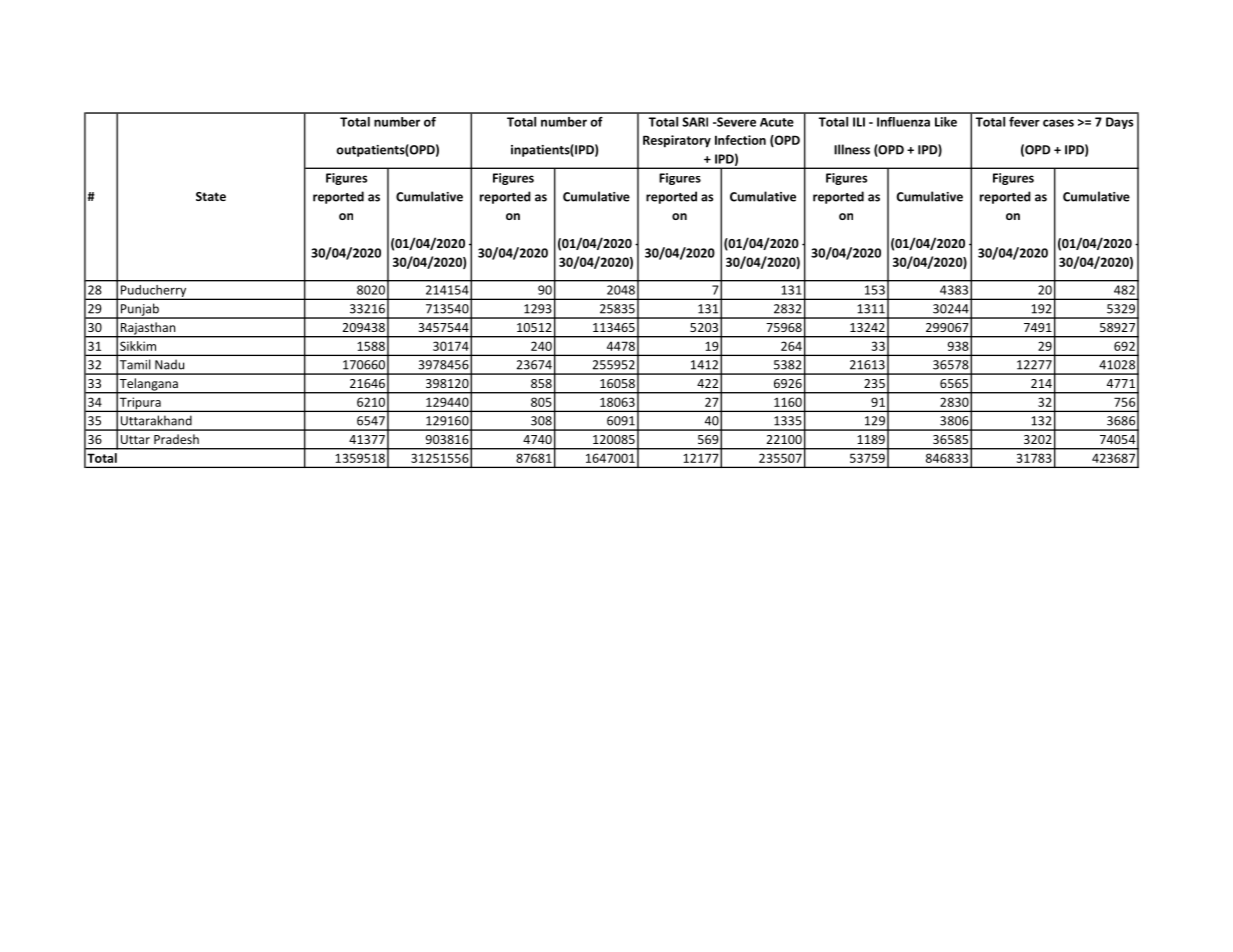 Image resolution: width=1233 pixels, height=952 pixels. Describe the element at coordinates (211, 196) in the screenshot. I see `State` at that location.
